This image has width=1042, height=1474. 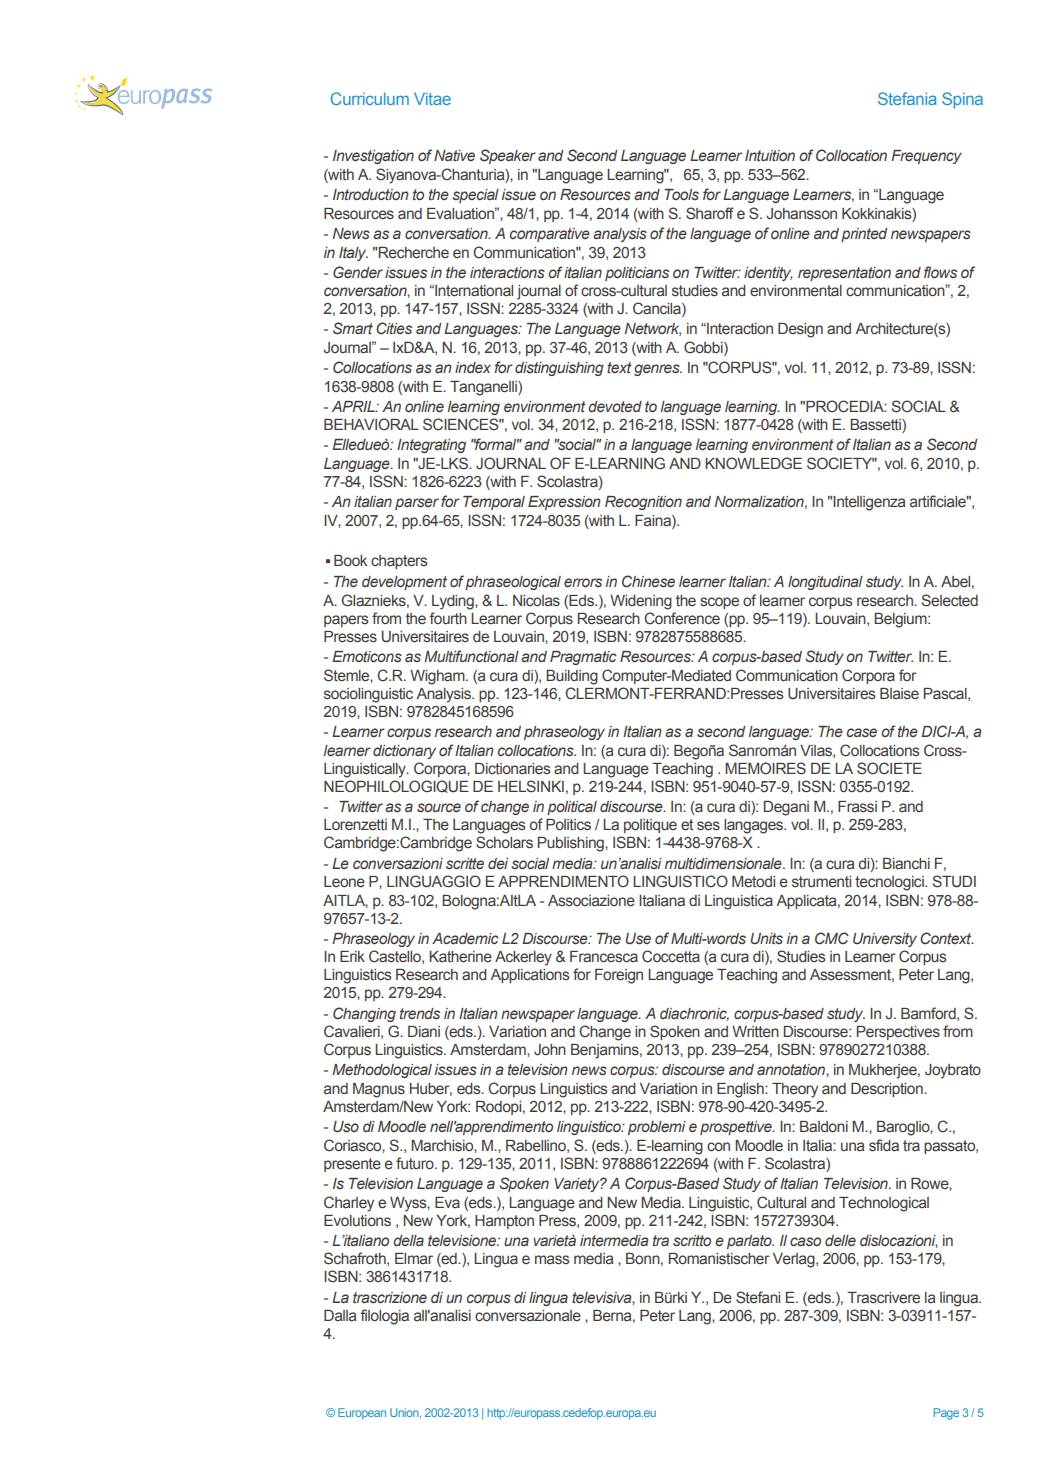 What do you see at coordinates (404, 752) in the image?
I see `dictionary` at bounding box center [404, 752].
